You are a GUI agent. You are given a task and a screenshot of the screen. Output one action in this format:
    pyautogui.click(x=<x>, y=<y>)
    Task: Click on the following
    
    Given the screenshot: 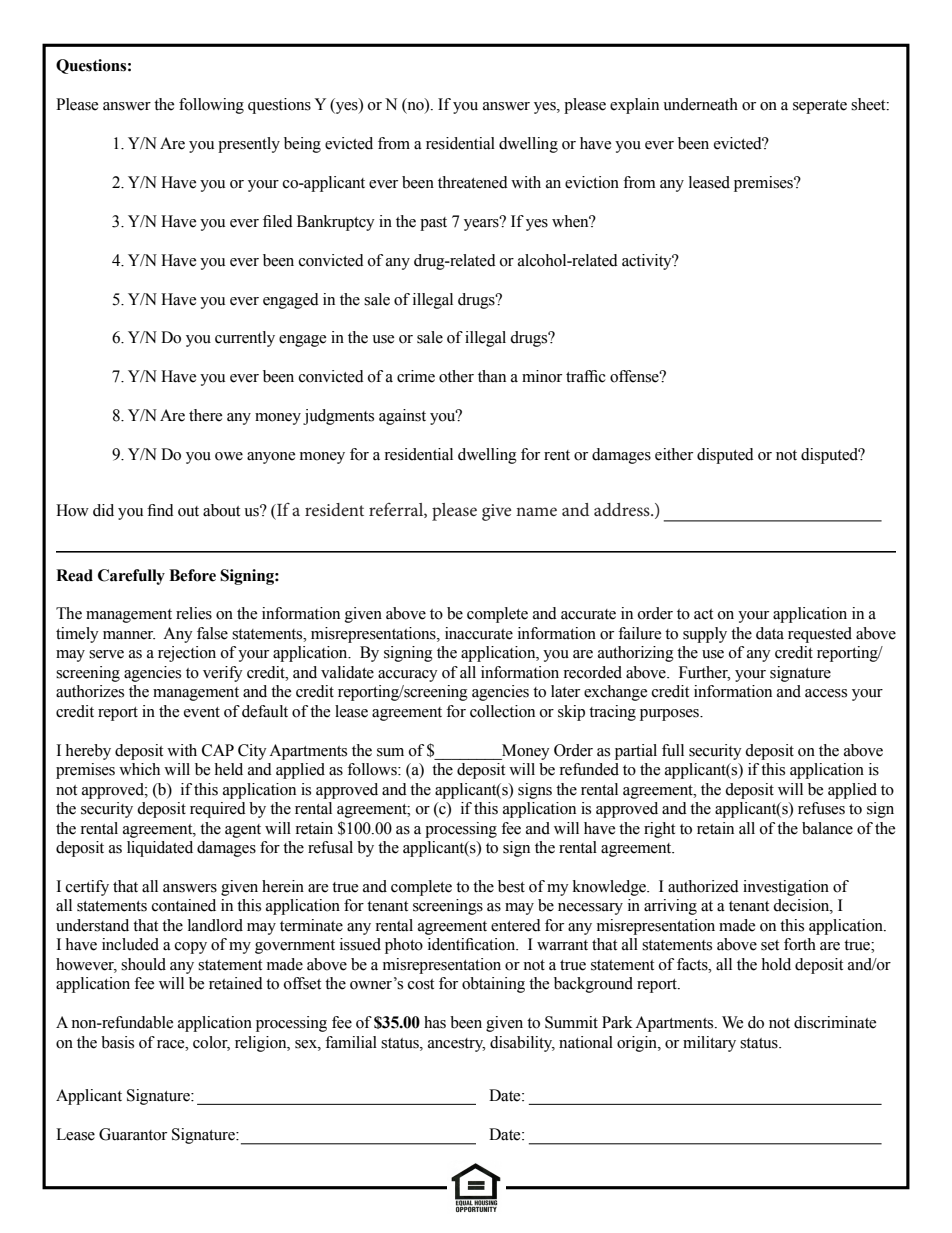 What is the action you would take?
    pyautogui.click(x=211, y=106)
